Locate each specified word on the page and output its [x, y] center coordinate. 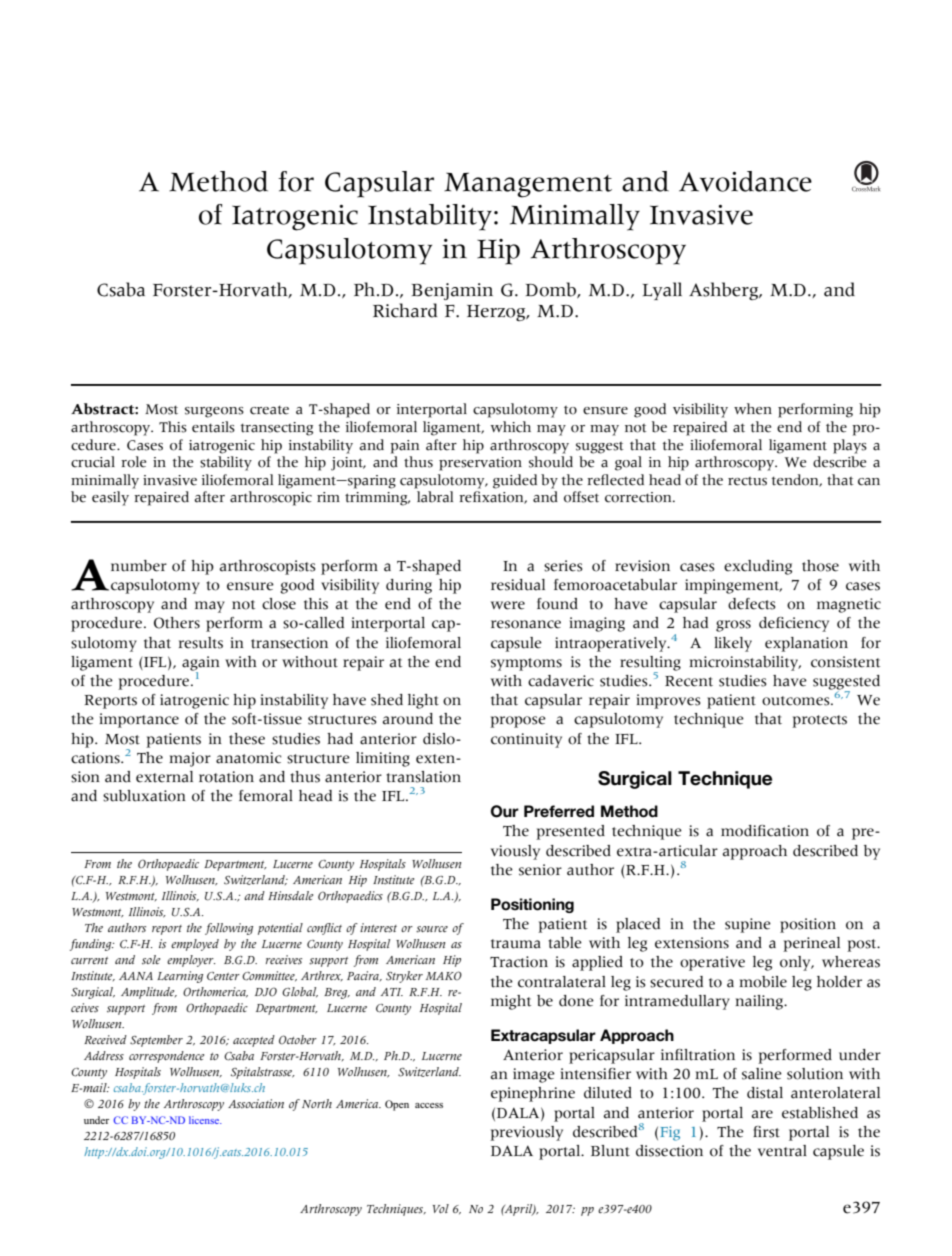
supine [748, 925]
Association [256, 1104]
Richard [405, 310]
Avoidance [745, 181]
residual [518, 585]
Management [528, 185]
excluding [758, 567]
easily [110, 498]
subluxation [144, 796]
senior [540, 870]
